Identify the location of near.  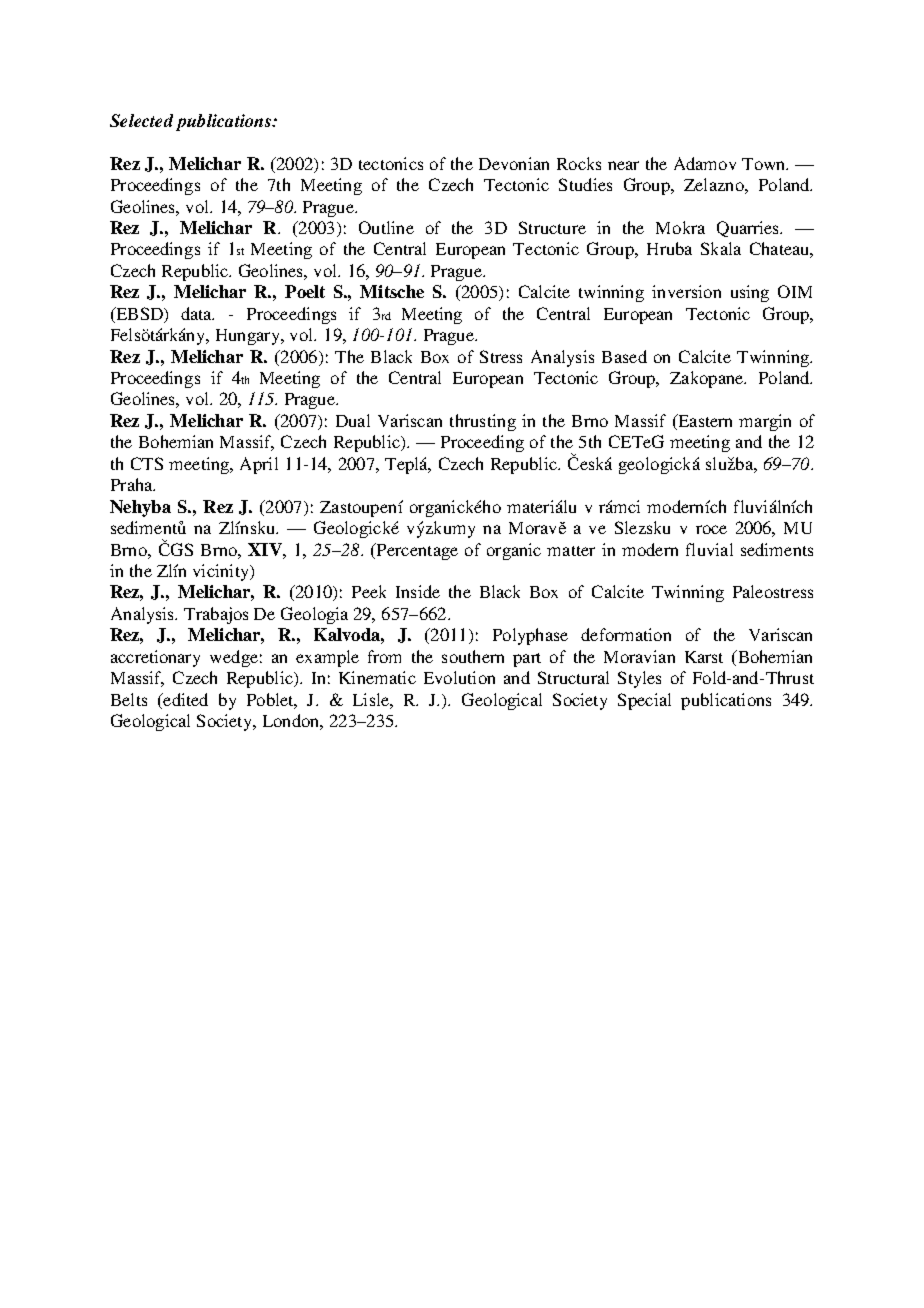
(623, 165).
